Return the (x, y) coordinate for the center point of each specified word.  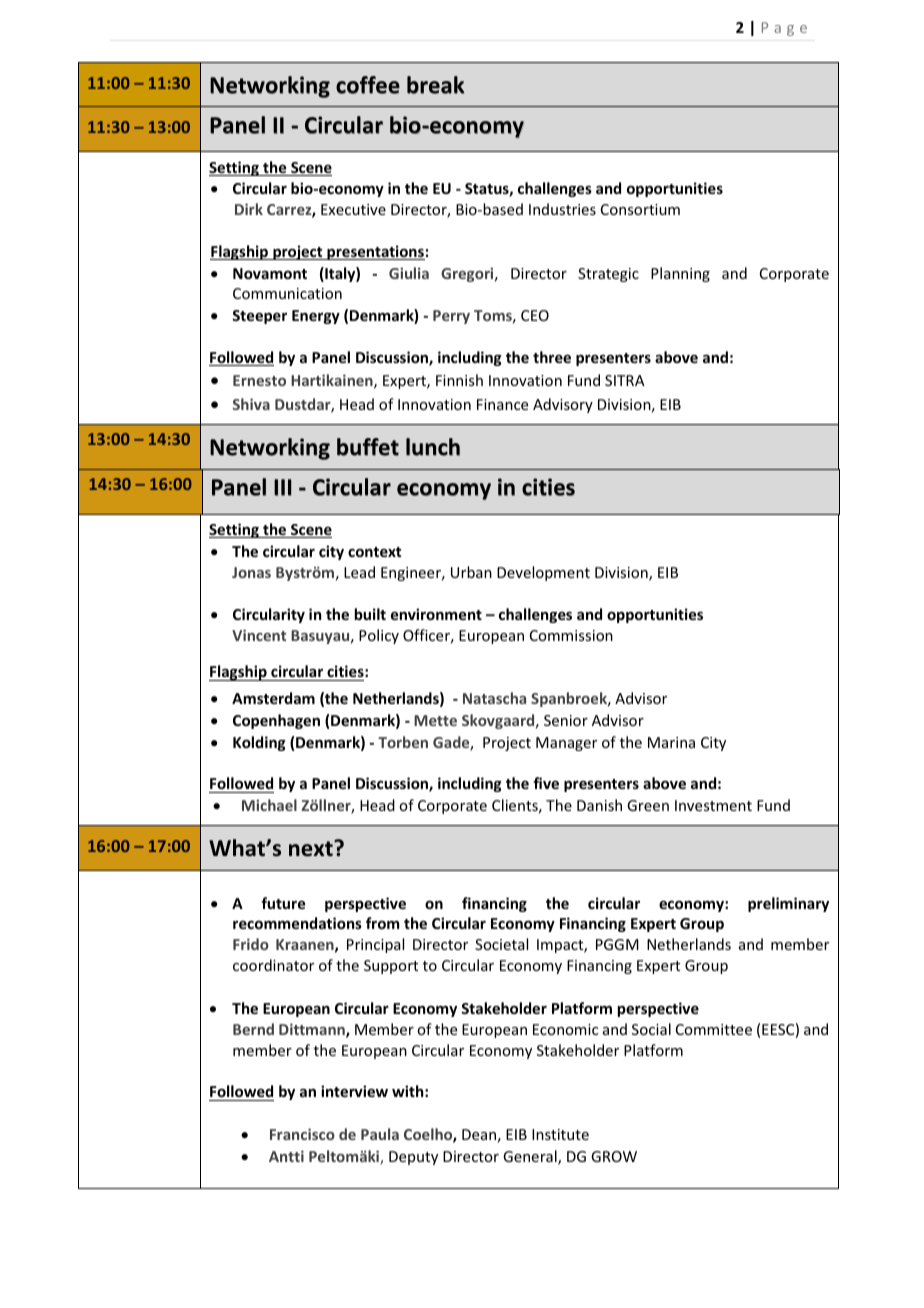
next (312, 848)
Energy (316, 317)
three (552, 357)
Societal (501, 944)
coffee (368, 85)
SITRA (625, 380)
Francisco (302, 1134)
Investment (713, 805)
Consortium (640, 209)
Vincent (259, 635)
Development (543, 573)
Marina (671, 742)
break (436, 85)
